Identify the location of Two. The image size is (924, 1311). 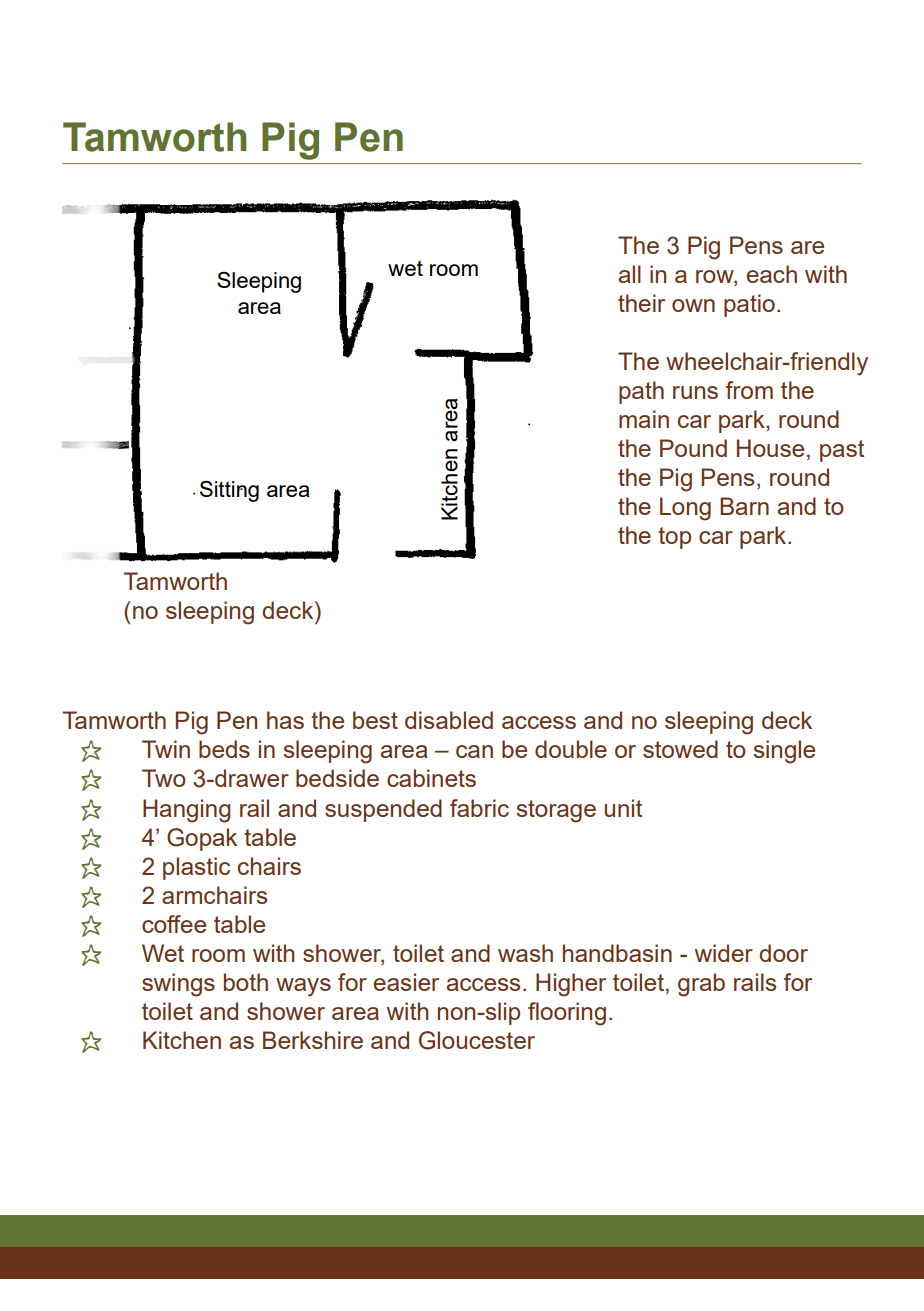
(164, 778).
